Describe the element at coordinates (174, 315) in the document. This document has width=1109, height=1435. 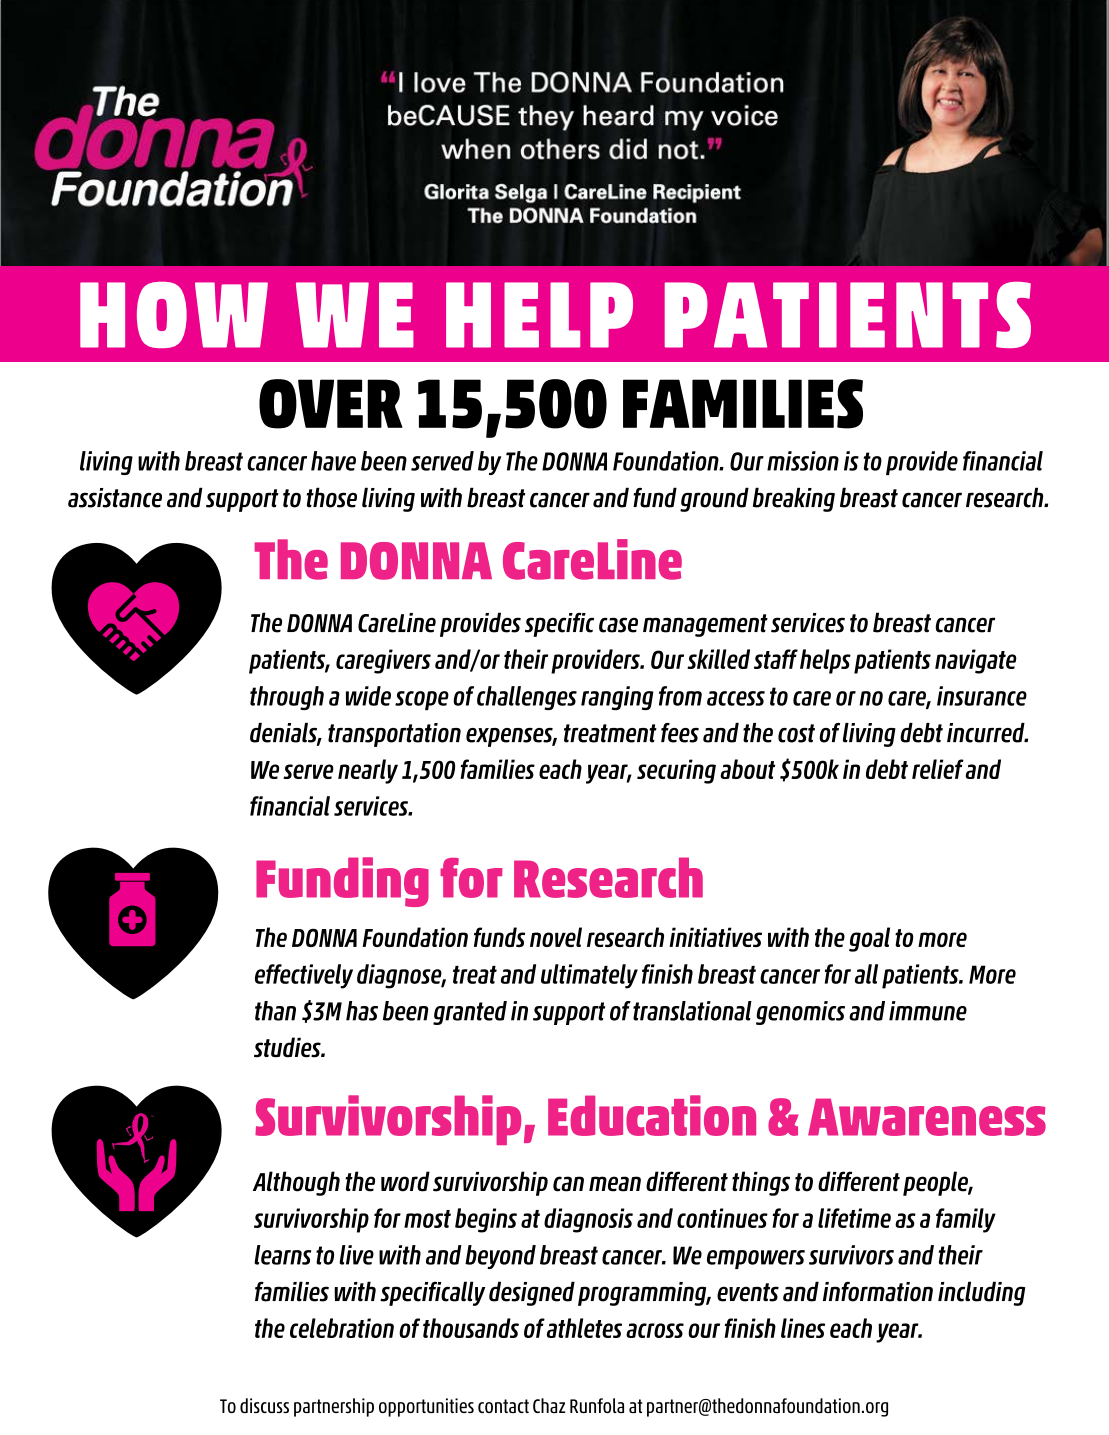
I see `HOW` at that location.
